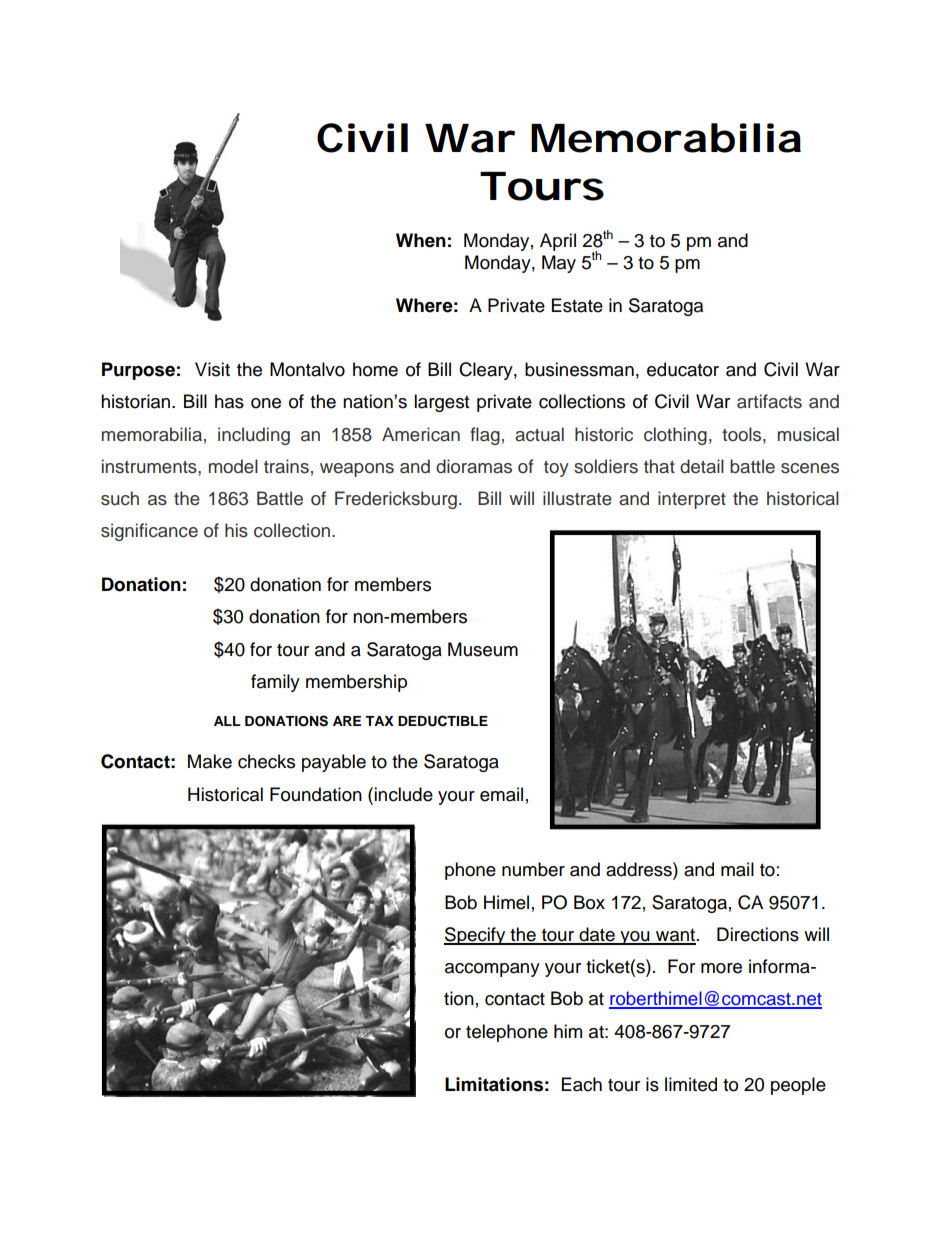  What do you see at coordinates (212, 369) in the screenshot?
I see `Visit` at bounding box center [212, 369].
